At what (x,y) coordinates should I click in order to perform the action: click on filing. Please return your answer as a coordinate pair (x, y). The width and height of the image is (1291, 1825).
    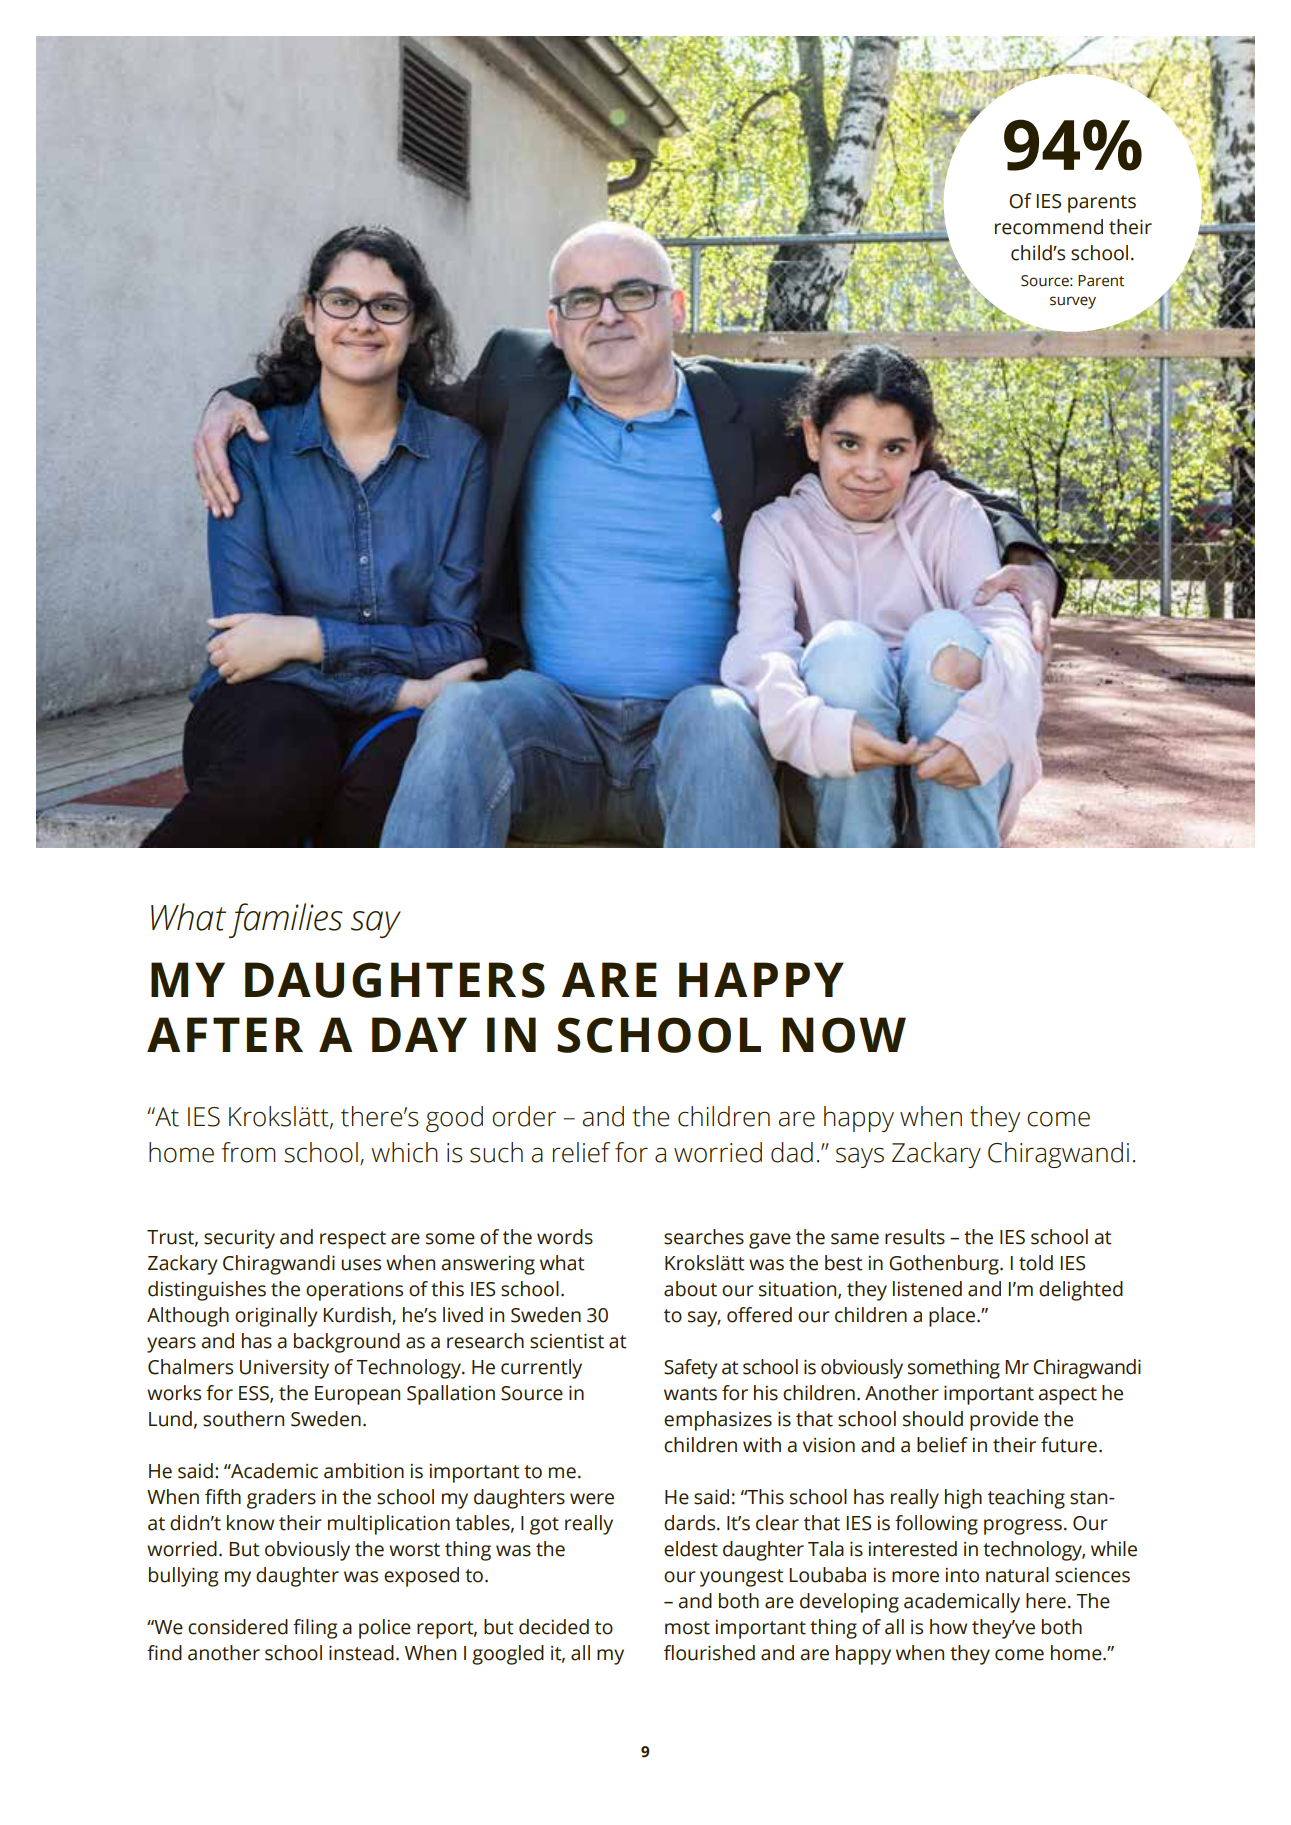
    Looking at the image, I should click on (315, 1629).
